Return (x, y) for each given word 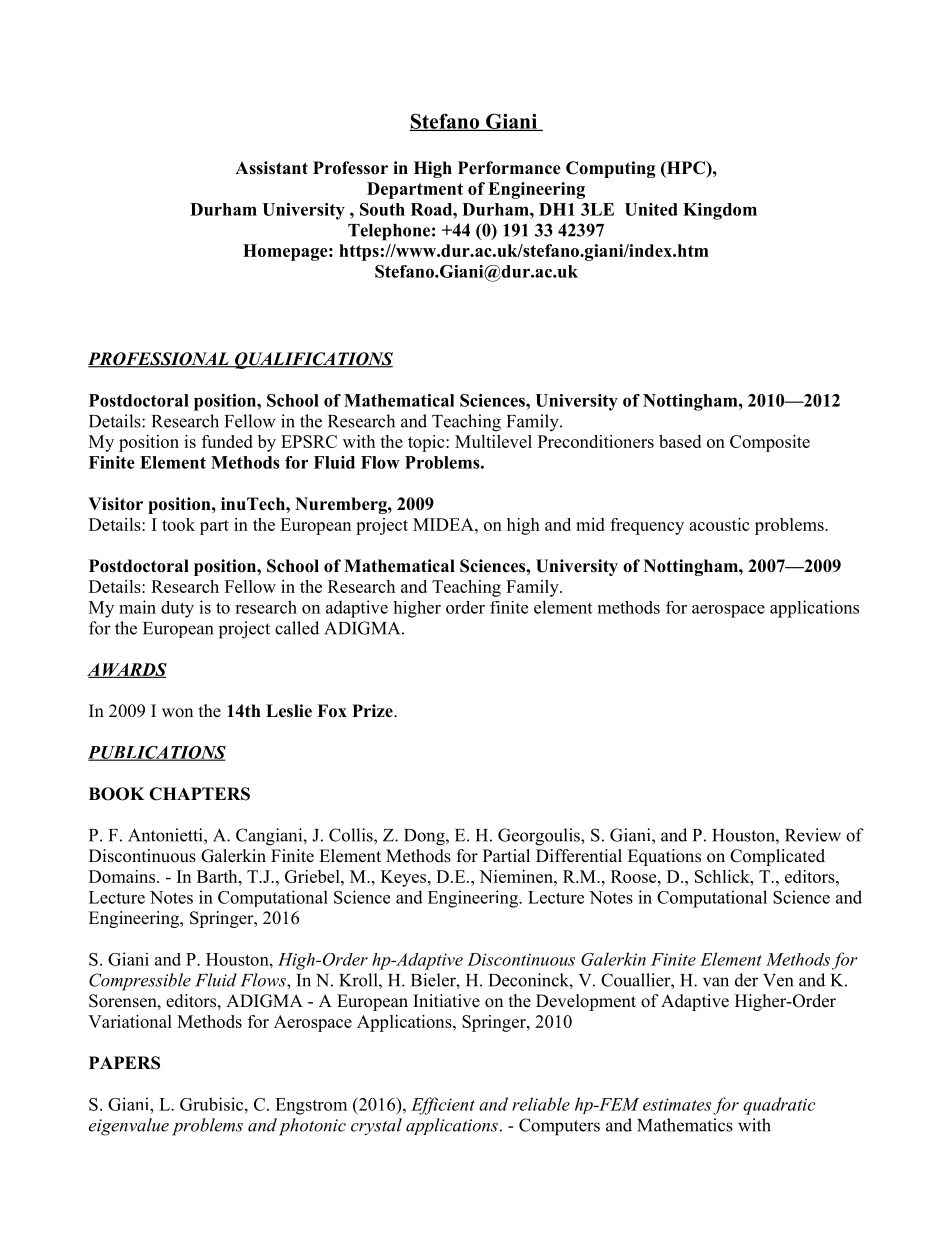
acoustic (719, 524)
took (178, 524)
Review (813, 835)
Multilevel (493, 441)
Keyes (403, 878)
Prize (373, 711)
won (177, 713)
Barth (218, 876)
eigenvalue (129, 1127)
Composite (770, 443)
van (716, 982)
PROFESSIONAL (159, 360)
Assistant (271, 168)
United (651, 209)
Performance (509, 168)
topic (427, 443)
